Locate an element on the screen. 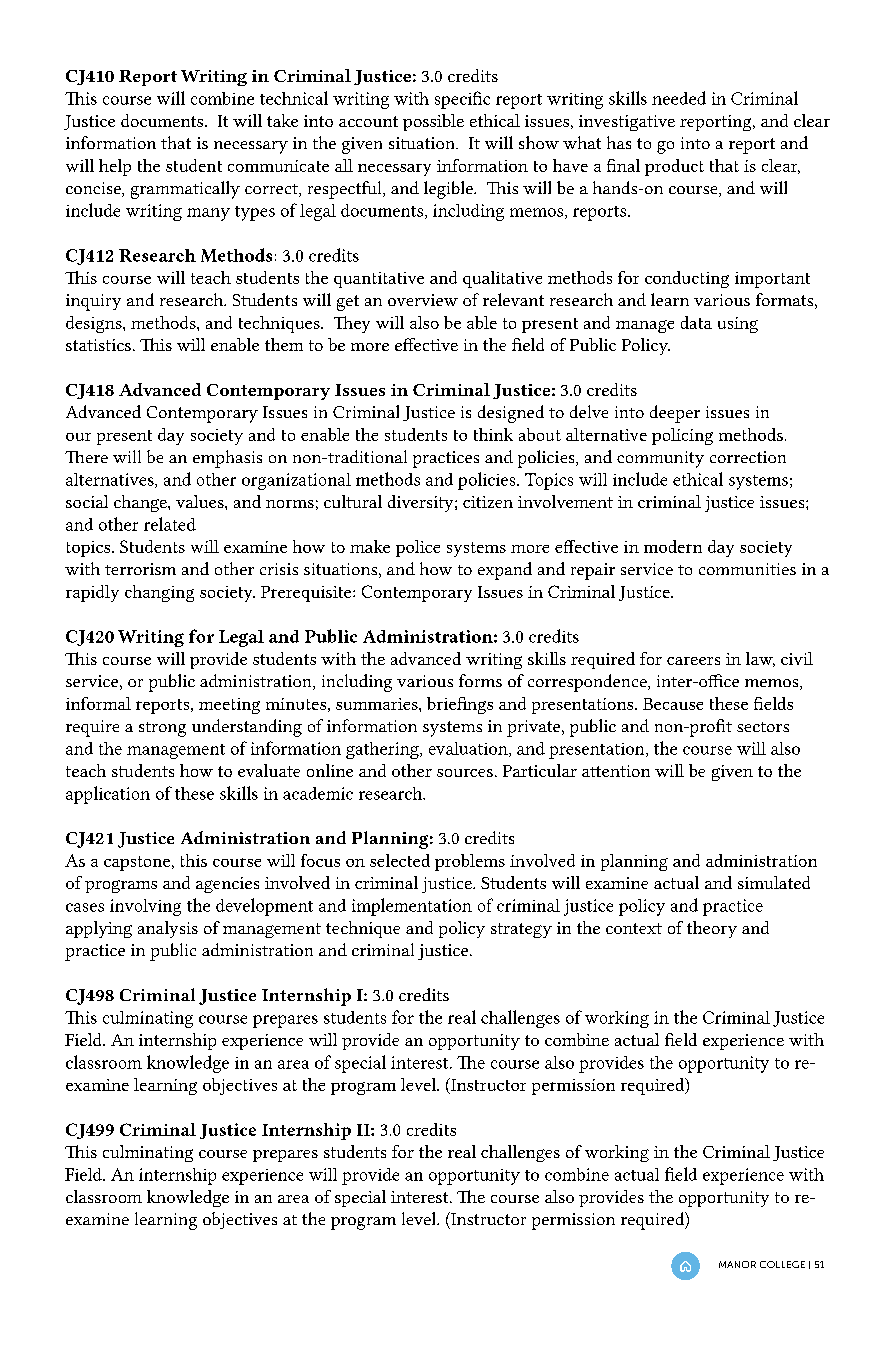 This screenshot has width=896, height=1345. needed is located at coordinates (679, 98).
